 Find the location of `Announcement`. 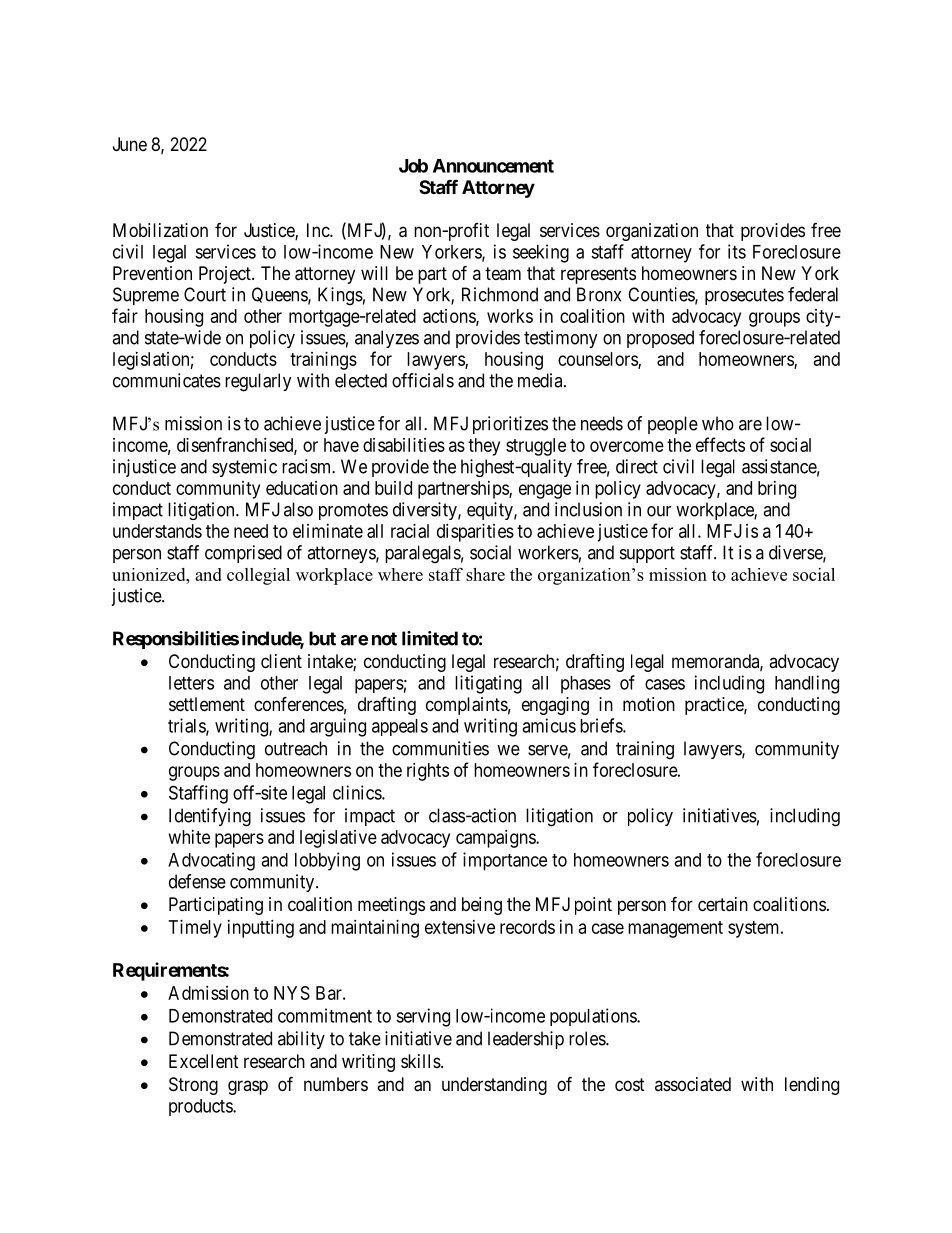

Announcement is located at coordinates (493, 166).
